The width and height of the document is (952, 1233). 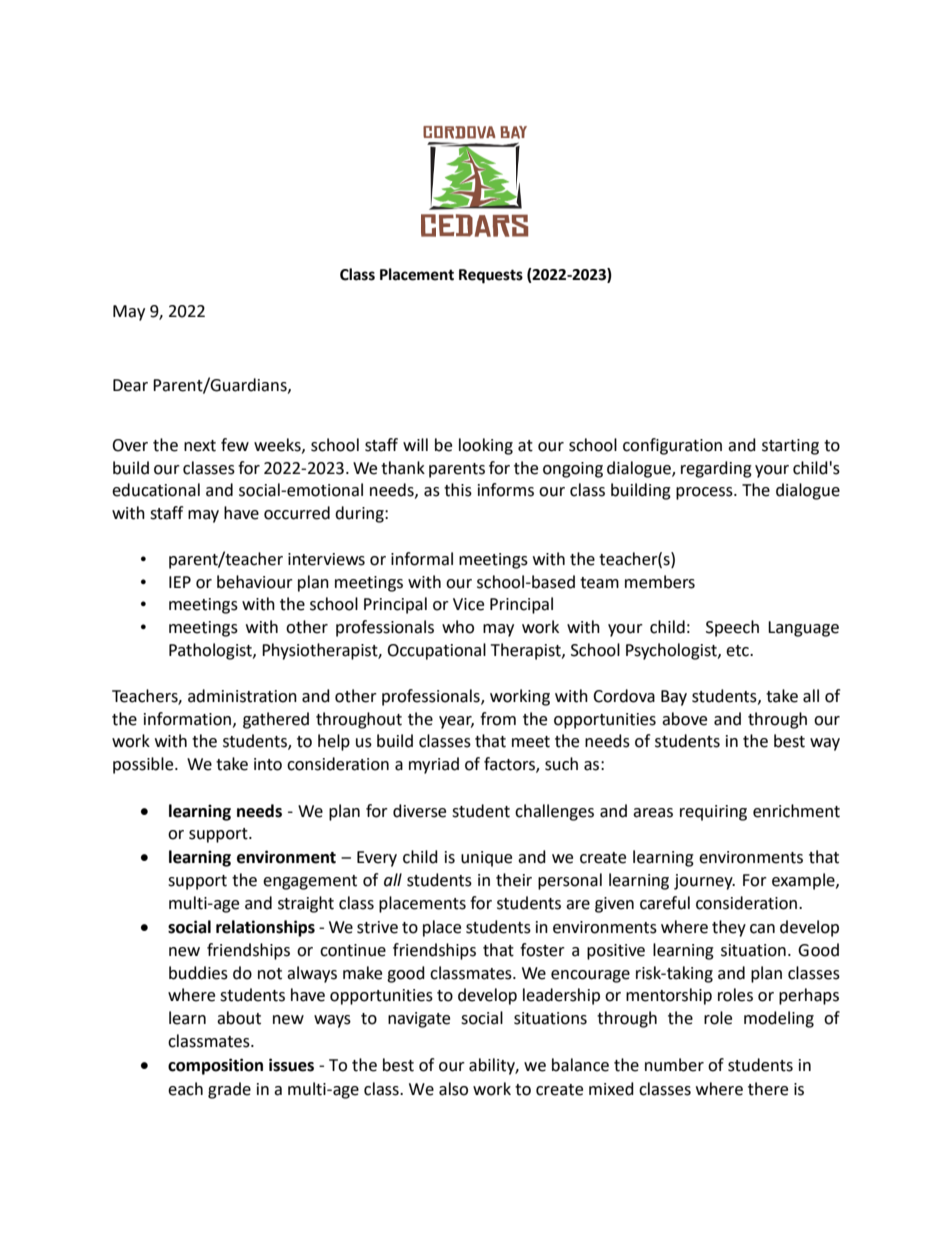 What do you see at coordinates (713, 813) in the document?
I see `requiring` at bounding box center [713, 813].
